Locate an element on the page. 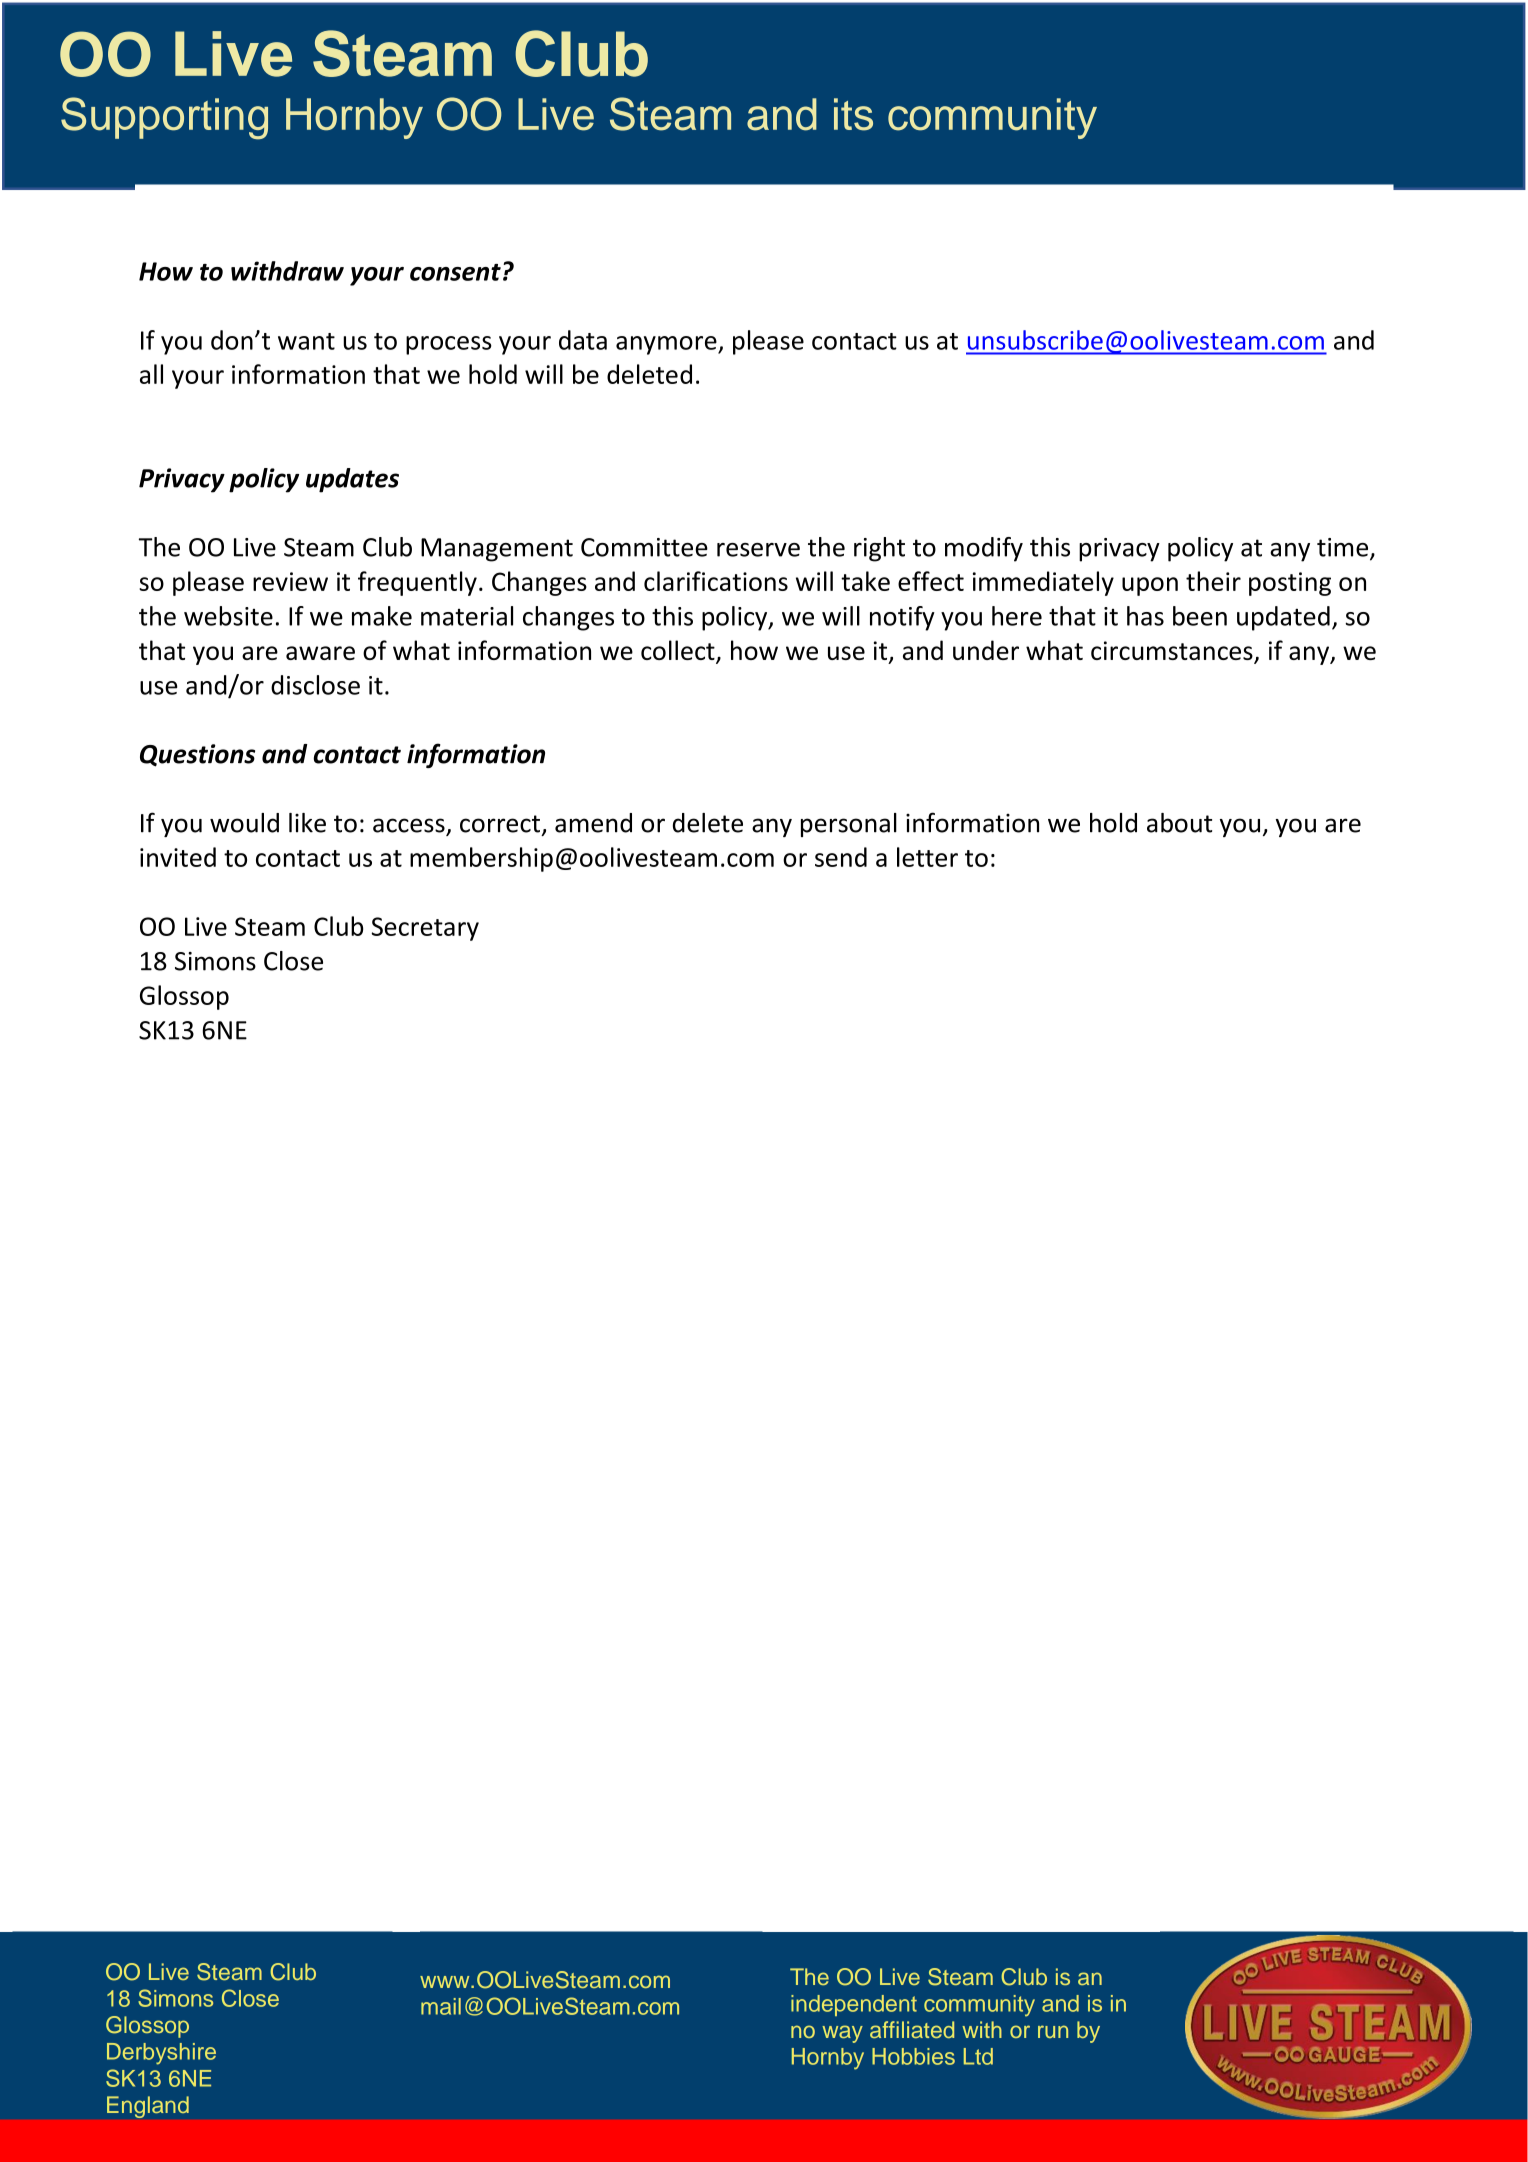  send is located at coordinates (841, 857).
